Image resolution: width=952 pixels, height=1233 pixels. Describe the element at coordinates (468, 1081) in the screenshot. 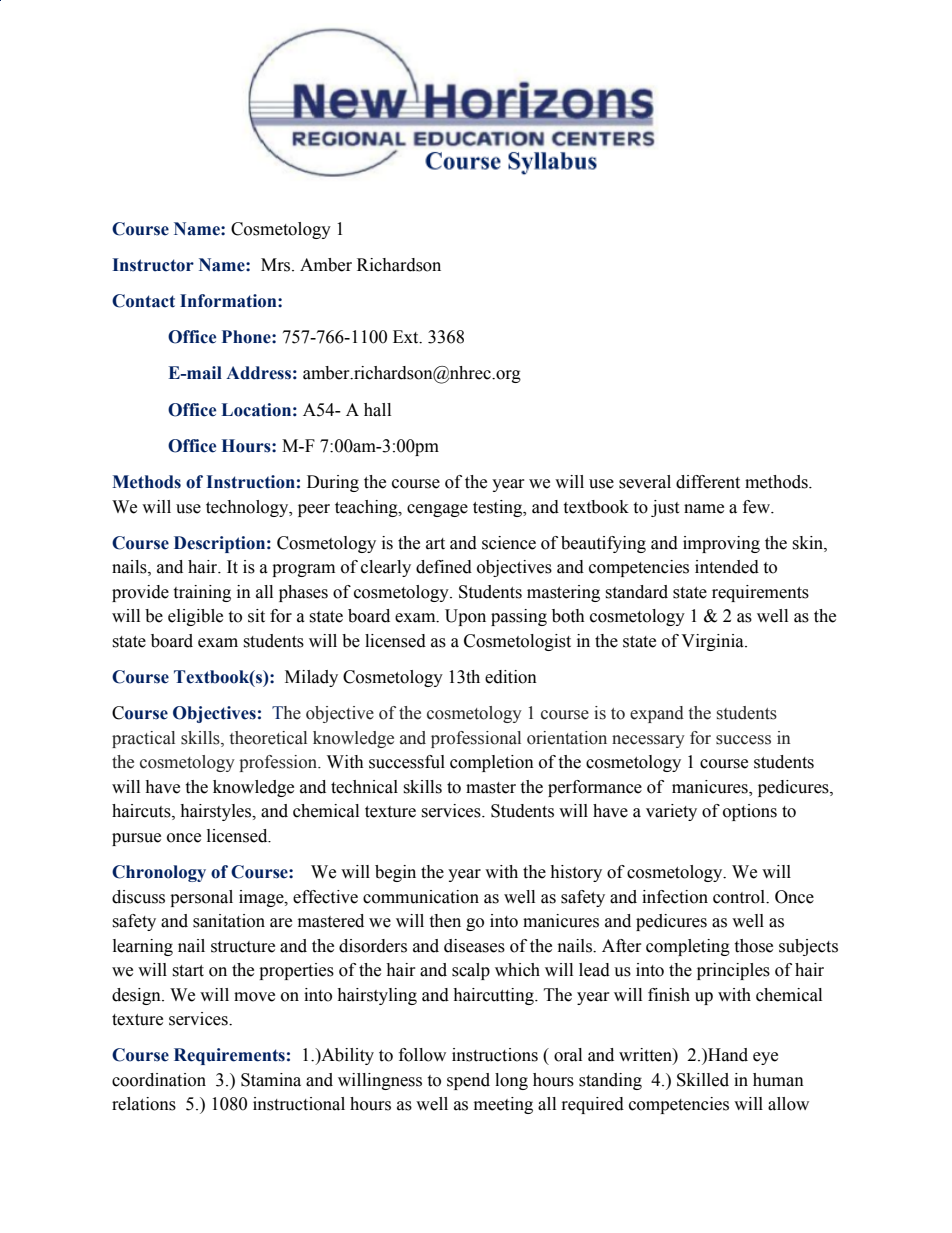

I see `spend` at that location.
